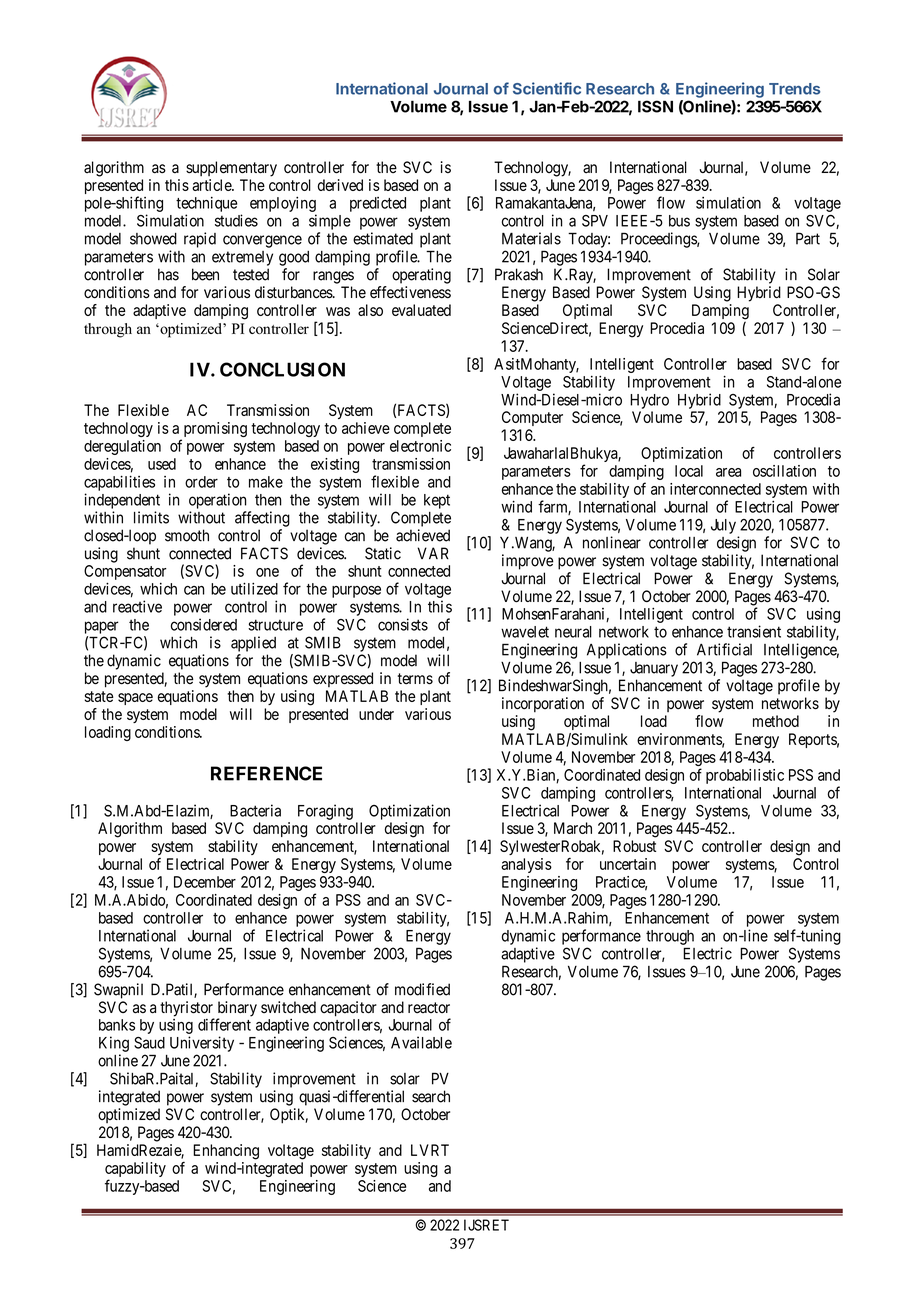 The height and width of the screenshot is (1308, 924). I want to click on probabilistic, so click(745, 776).
